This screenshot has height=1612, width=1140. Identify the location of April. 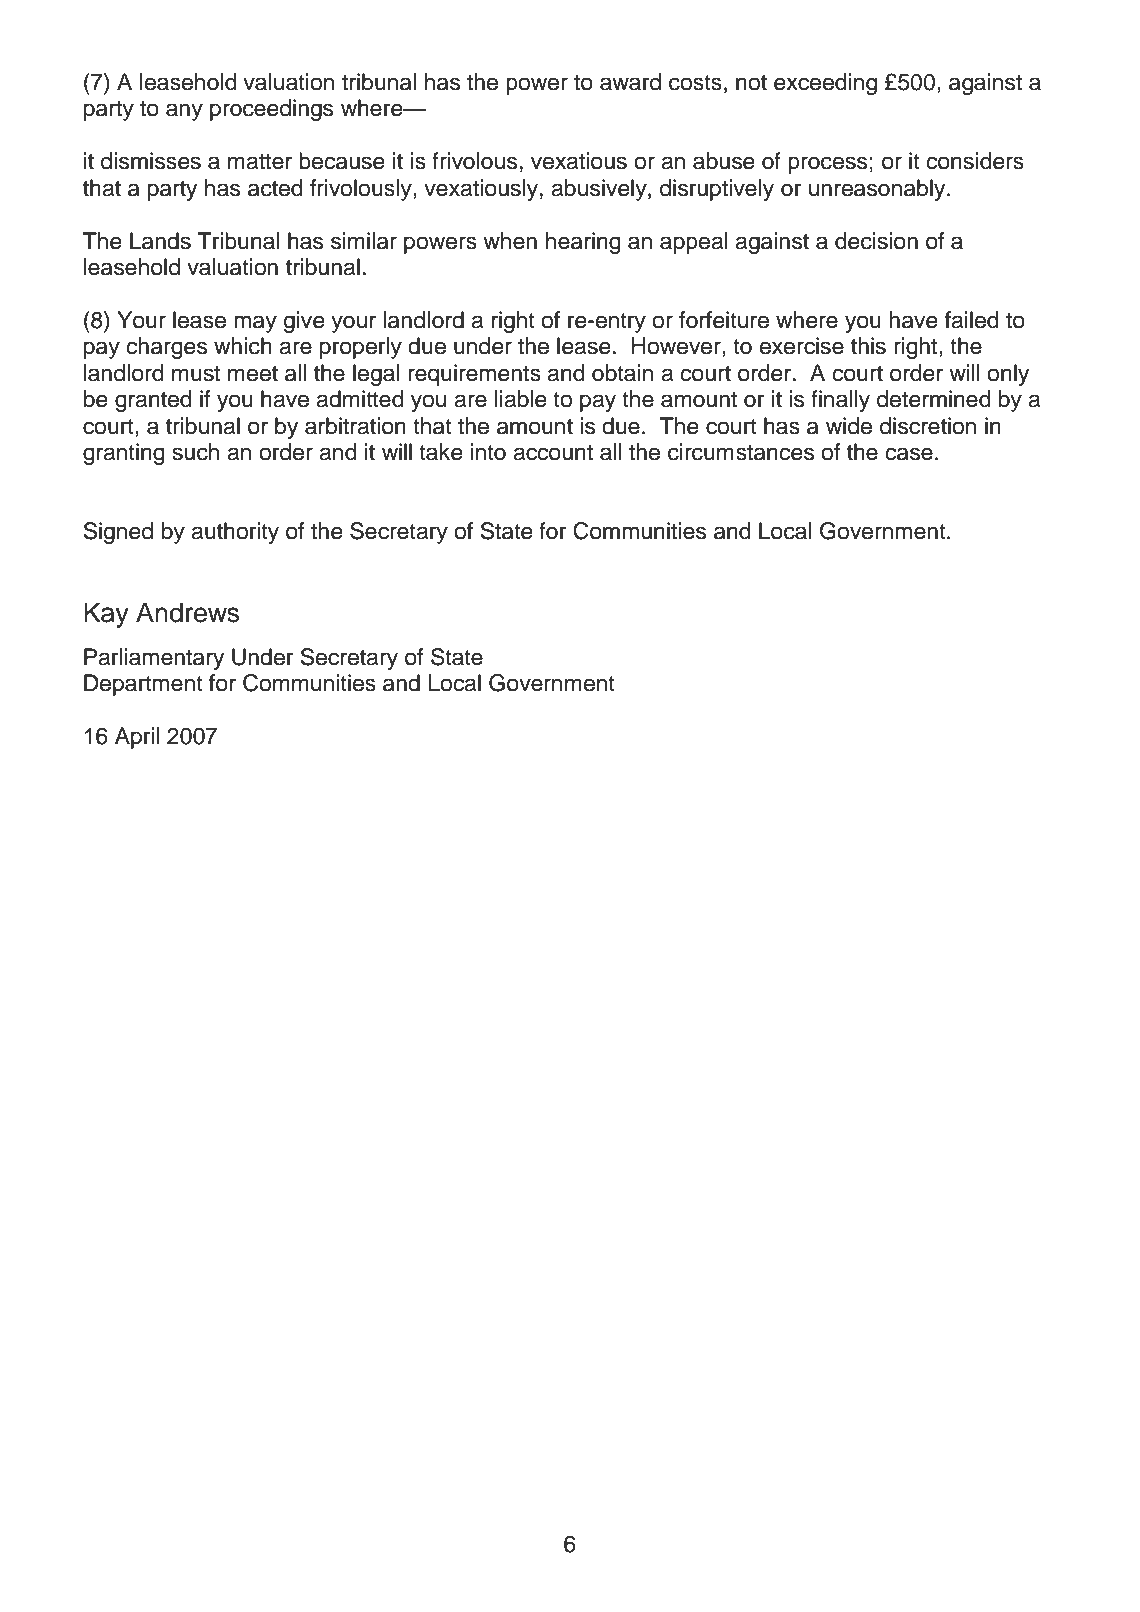
(137, 738).
